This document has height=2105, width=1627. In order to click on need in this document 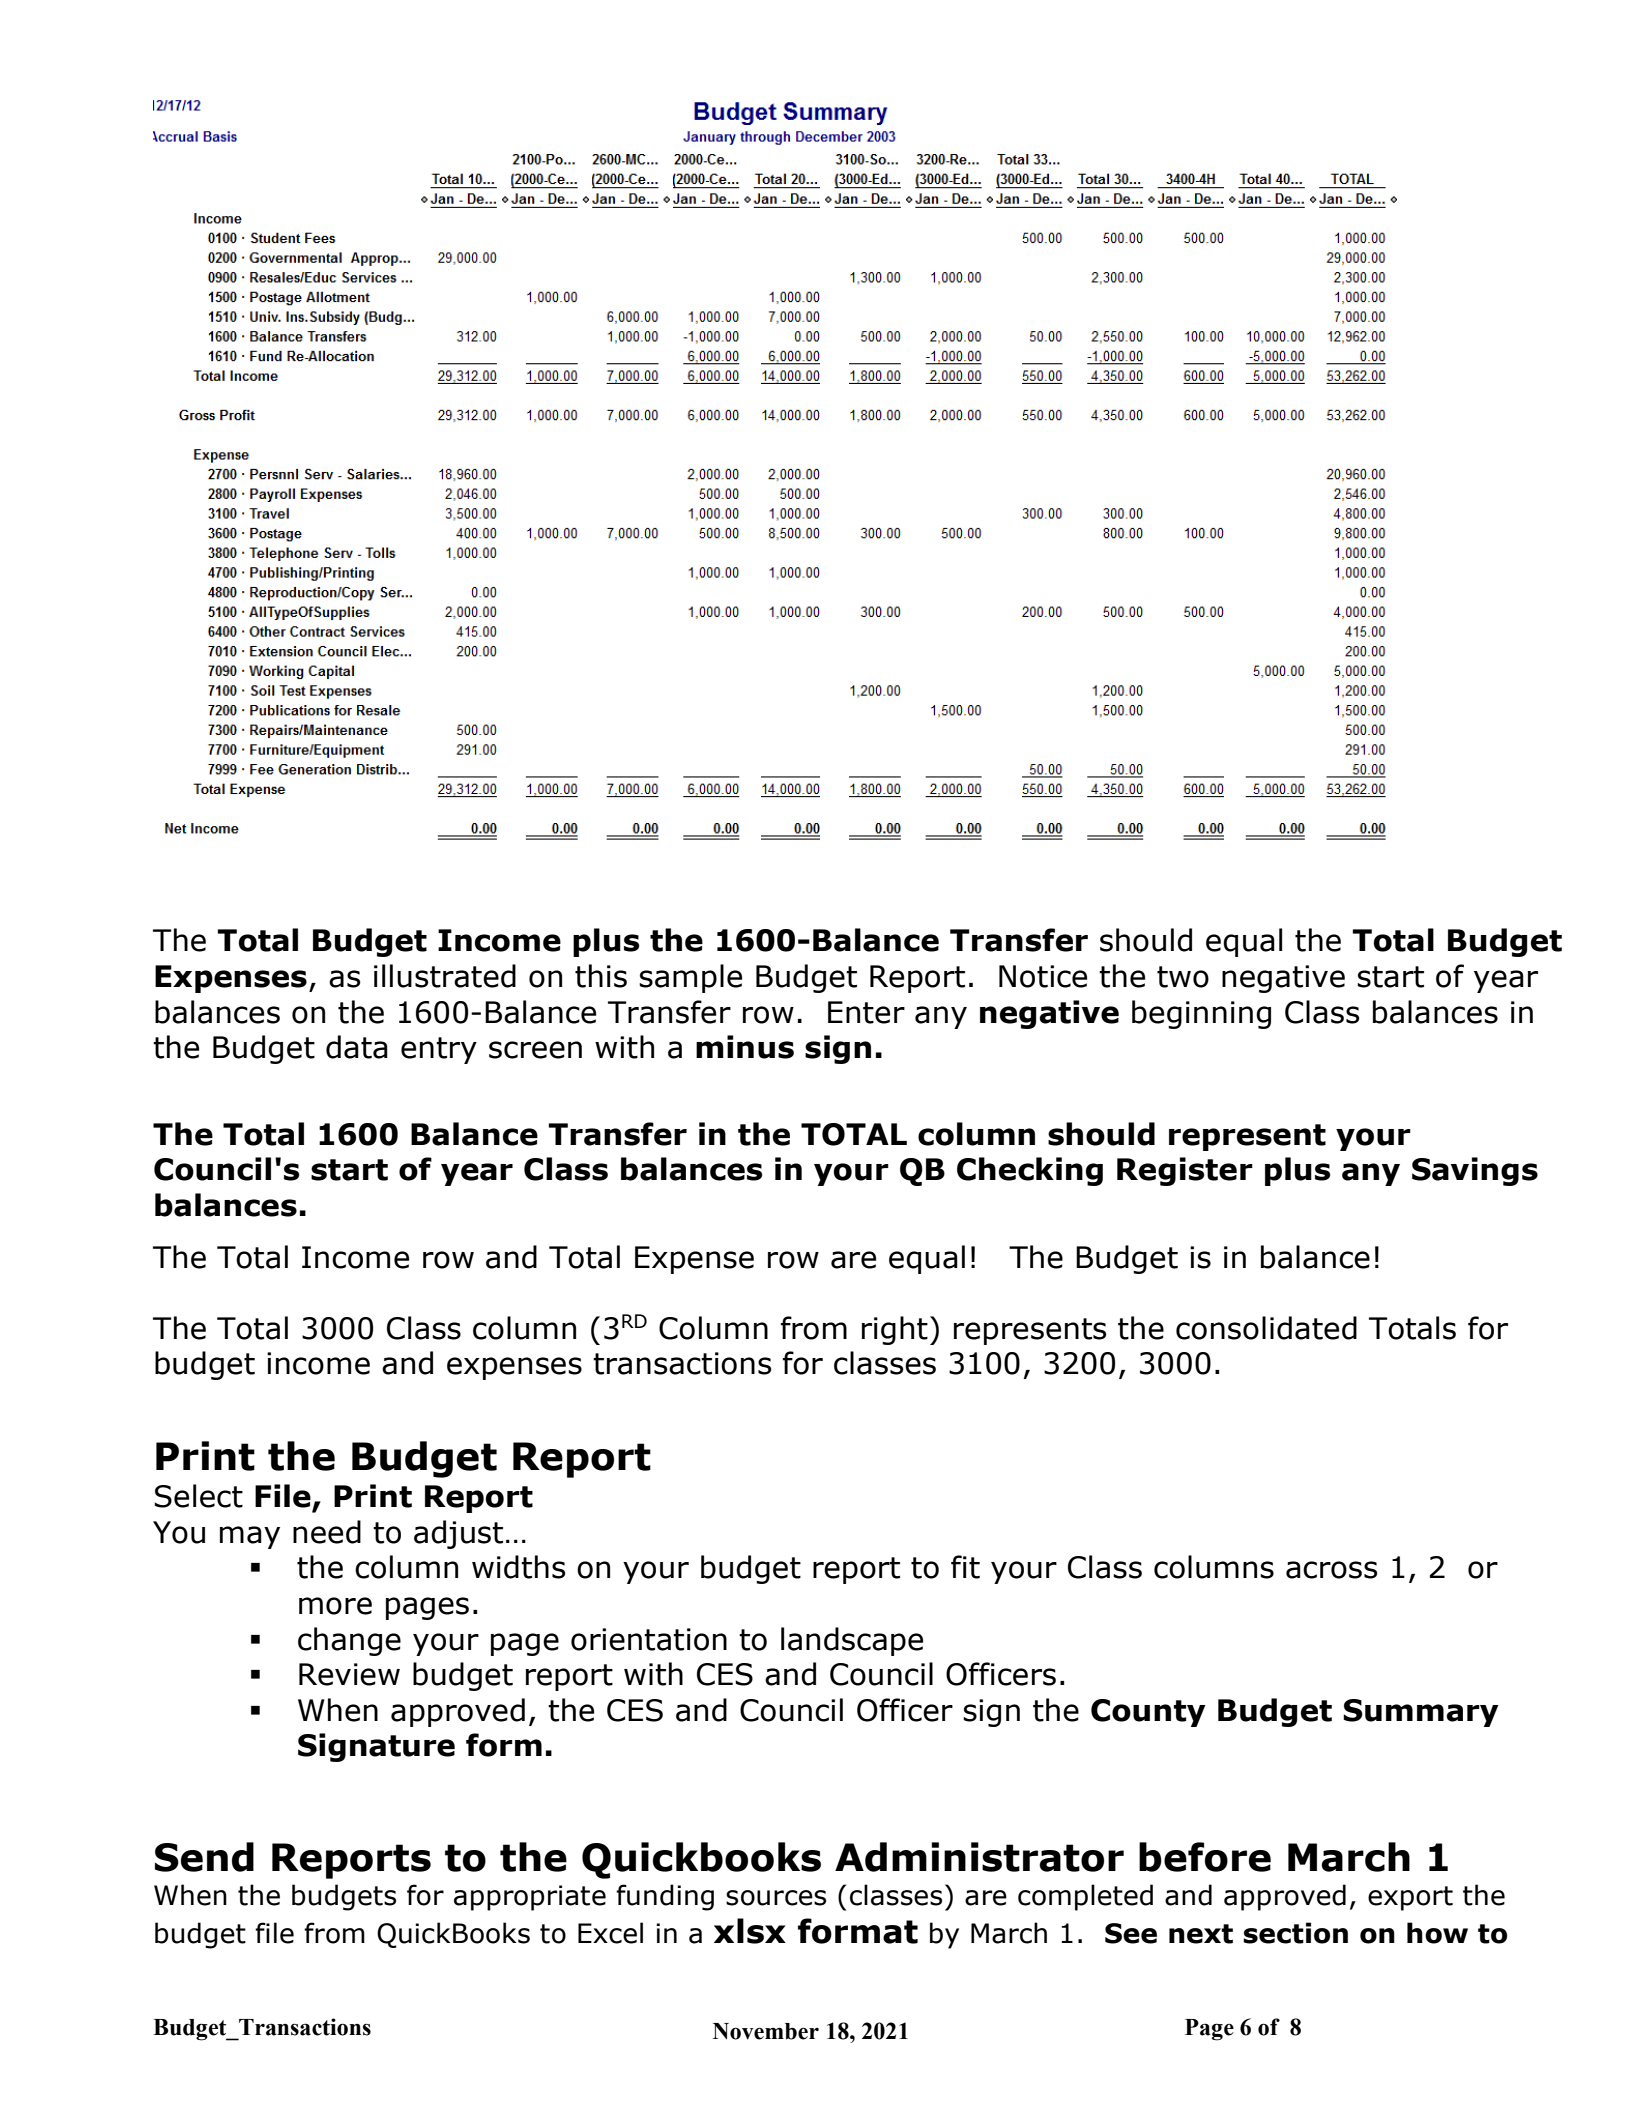, I will do `click(327, 1532)`.
